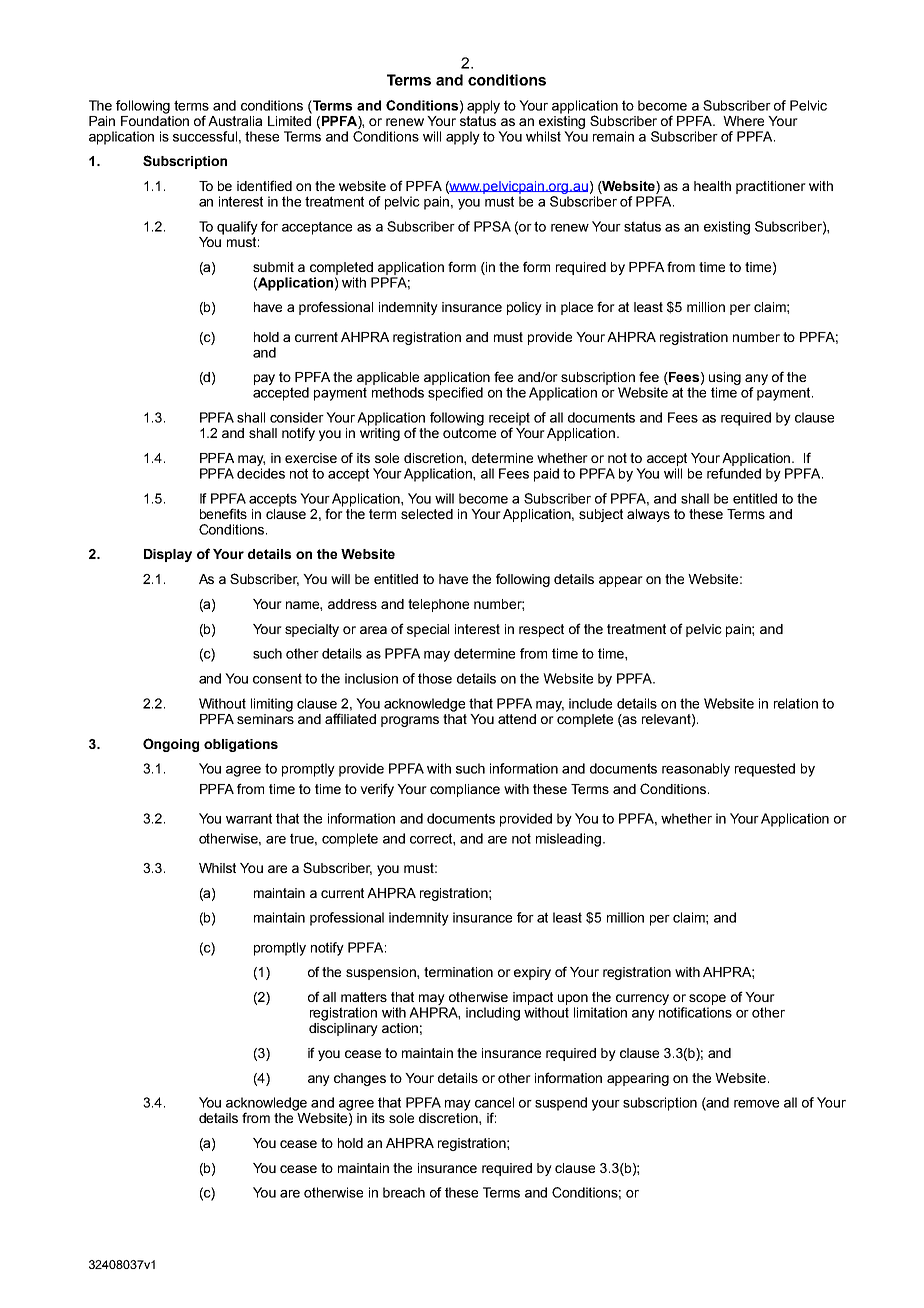 Image resolution: width=924 pixels, height=1308 pixels. What do you see at coordinates (465, 790) in the screenshot?
I see `compliance` at bounding box center [465, 790].
